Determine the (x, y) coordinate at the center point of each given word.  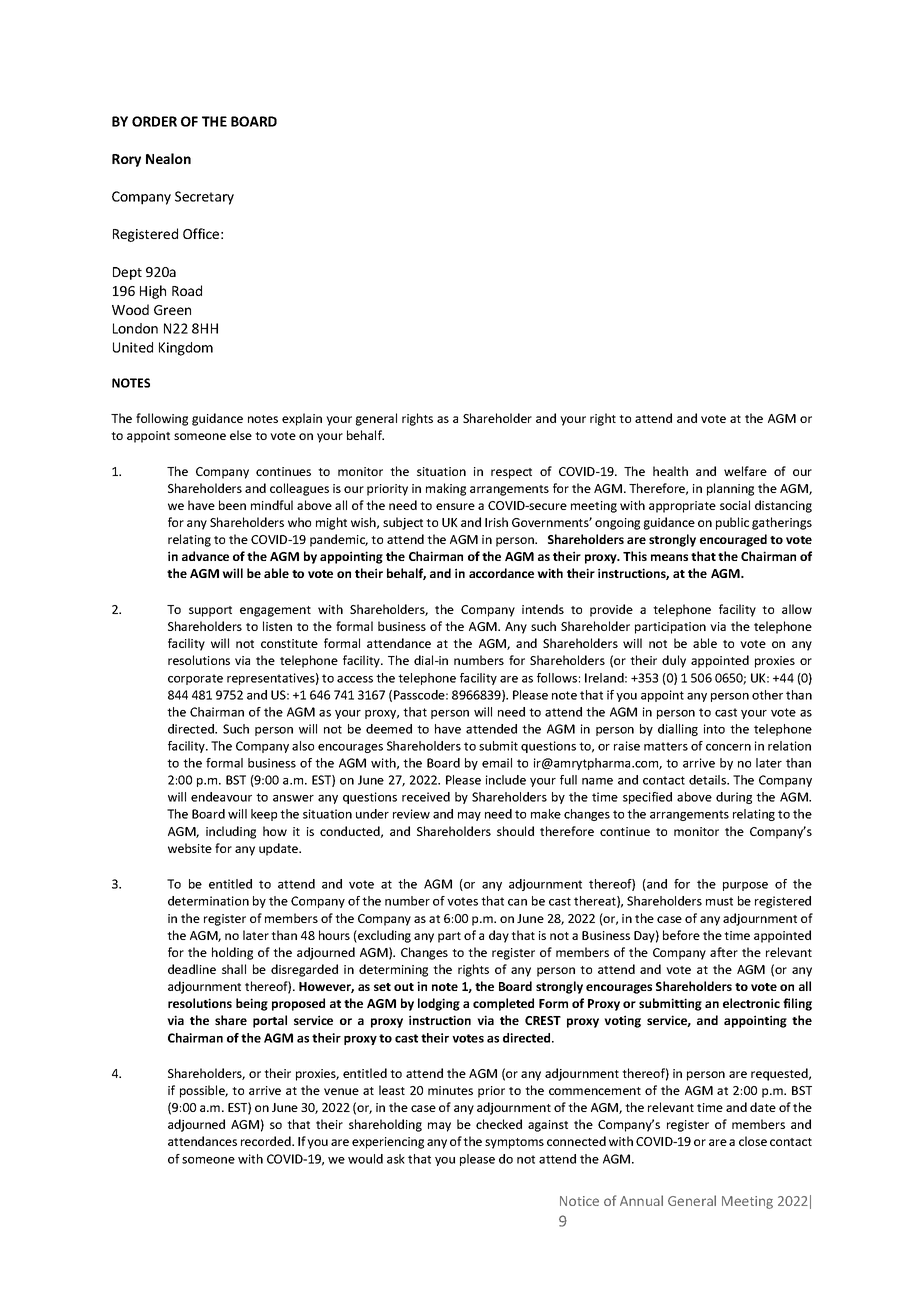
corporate (195, 679)
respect (511, 473)
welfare (745, 471)
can (517, 902)
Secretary (204, 198)
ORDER (154, 121)
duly (674, 661)
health (670, 471)
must (719, 901)
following (162, 419)
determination (208, 901)
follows (557, 678)
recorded (267, 1141)
